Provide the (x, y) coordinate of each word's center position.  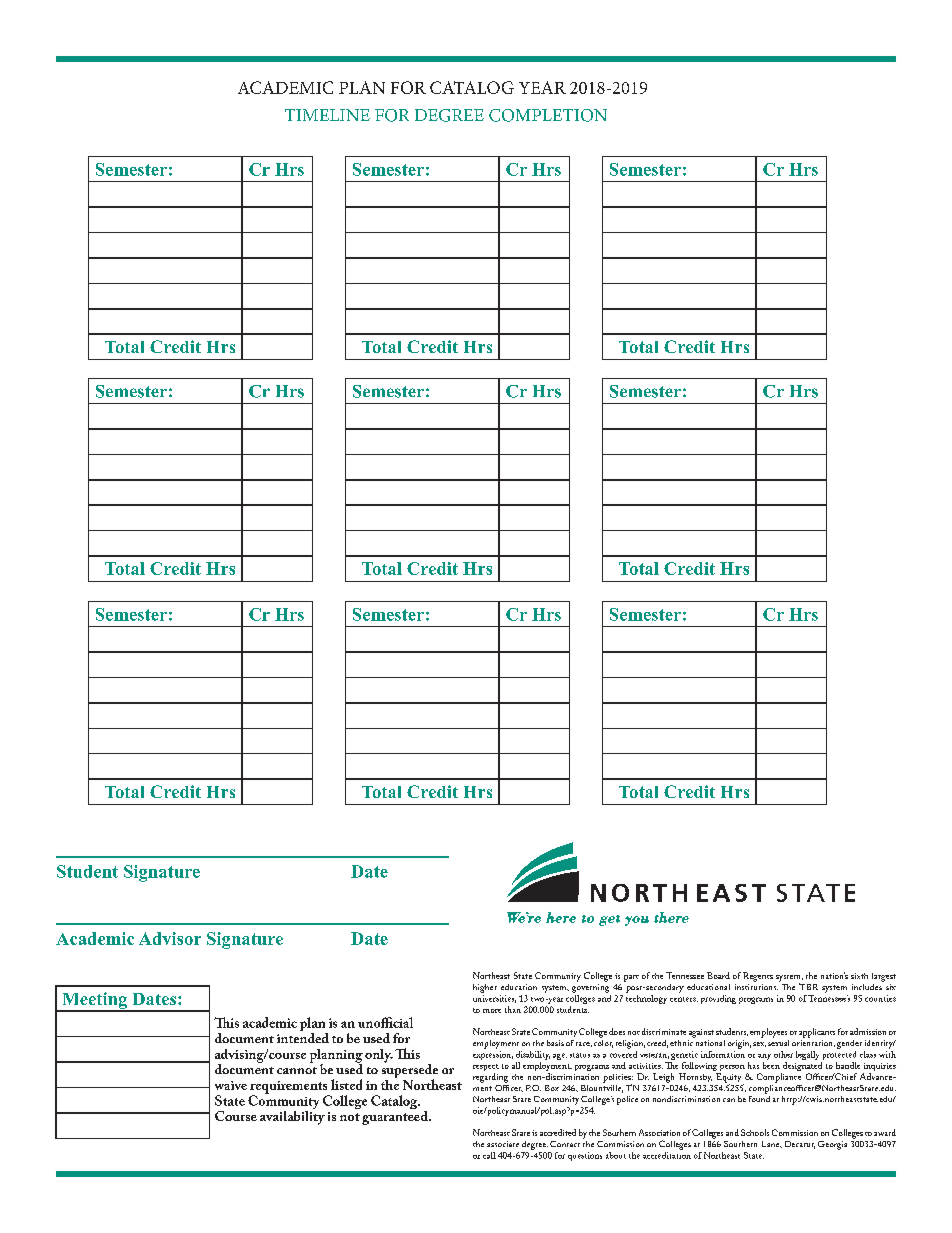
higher (485, 988)
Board (718, 975)
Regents (758, 977)
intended (303, 1036)
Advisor (170, 938)
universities (494, 999)
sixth (859, 976)
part (631, 978)
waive (231, 1085)
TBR (808, 986)
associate (503, 1144)
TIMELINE (327, 115)
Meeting (95, 1002)
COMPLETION (548, 115)
